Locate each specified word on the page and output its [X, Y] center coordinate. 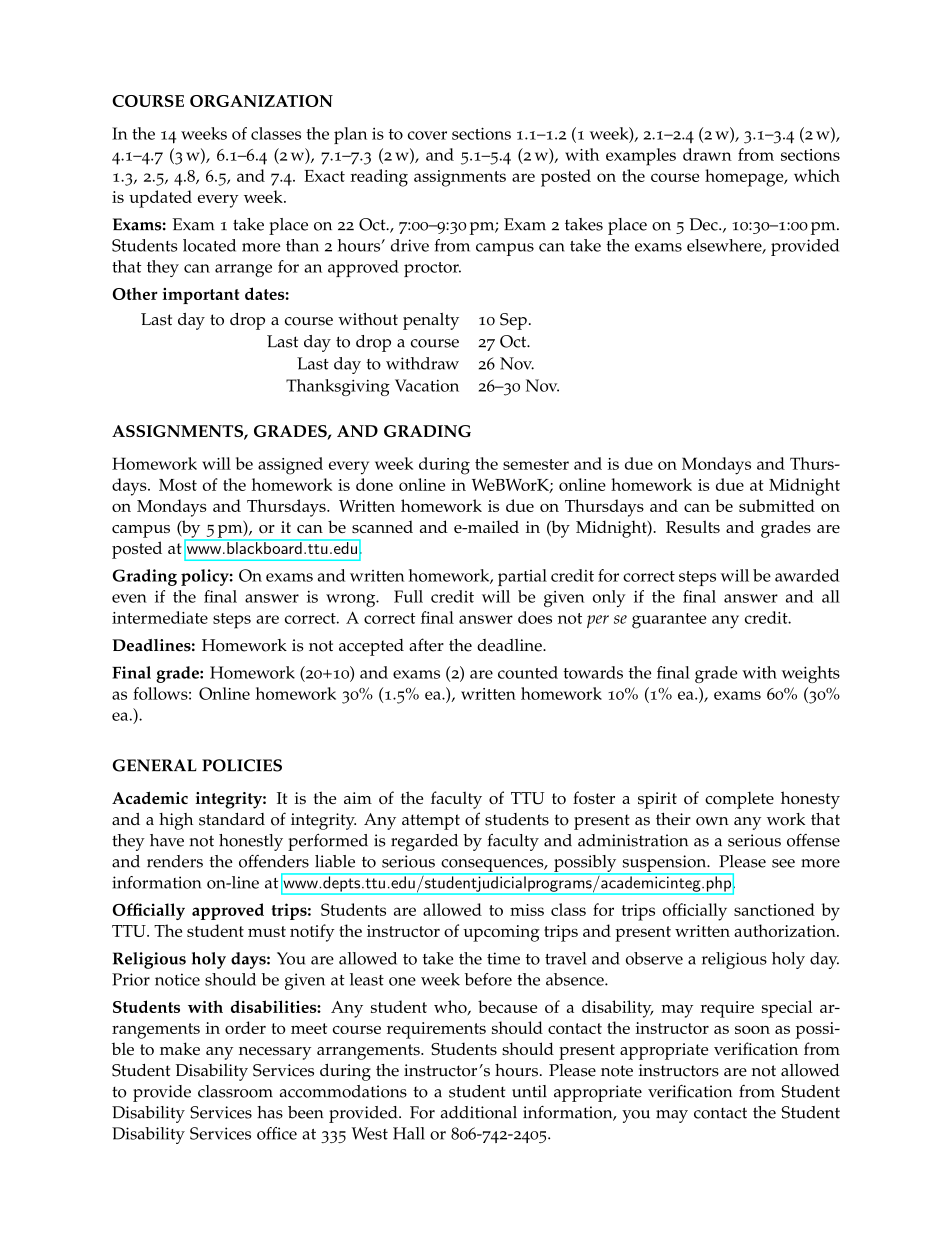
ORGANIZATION [261, 101]
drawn [707, 154]
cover [427, 135]
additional [479, 1112]
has [270, 1112]
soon [752, 1029]
